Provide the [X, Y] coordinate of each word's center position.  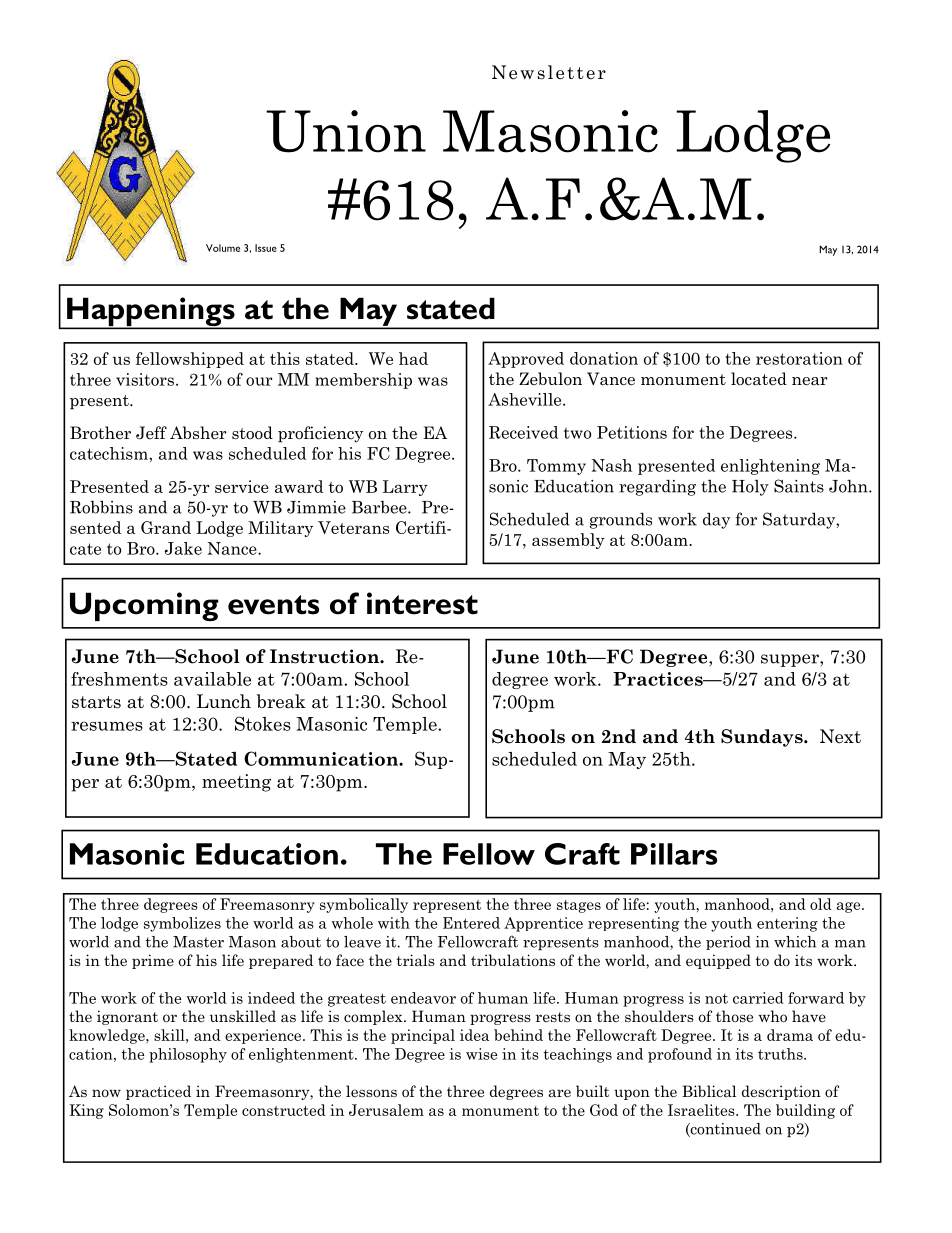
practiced [158, 1092]
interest [422, 603]
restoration [799, 358]
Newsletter [549, 72]
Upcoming [144, 606]
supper [791, 660]
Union [346, 131]
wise [481, 1054]
